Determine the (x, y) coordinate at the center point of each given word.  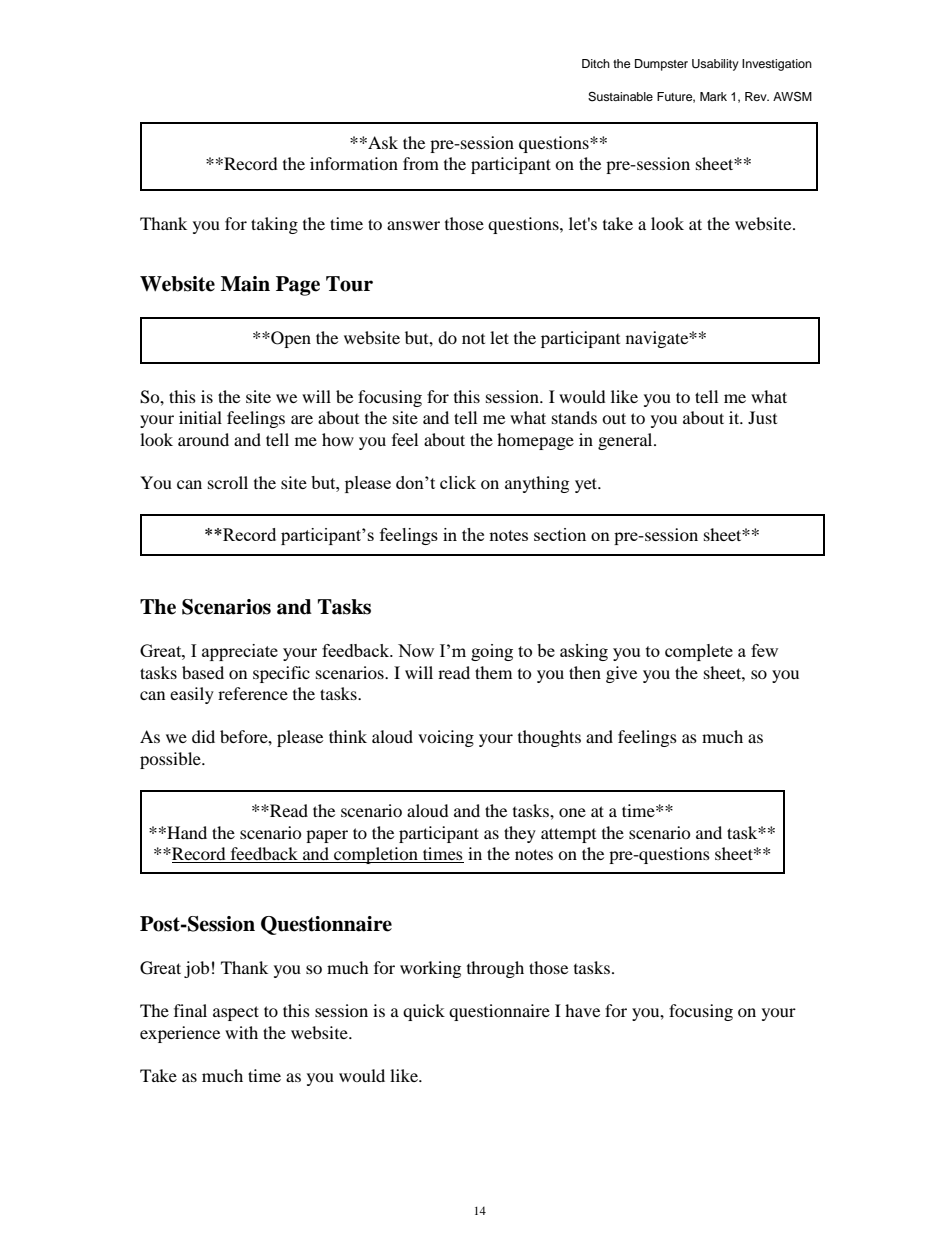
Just (762, 417)
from (421, 163)
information (354, 163)
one (572, 812)
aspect (236, 1013)
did (203, 736)
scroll (228, 482)
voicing (446, 738)
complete (699, 652)
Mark (713, 96)
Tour (349, 284)
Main (245, 284)
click (458, 482)
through (495, 969)
